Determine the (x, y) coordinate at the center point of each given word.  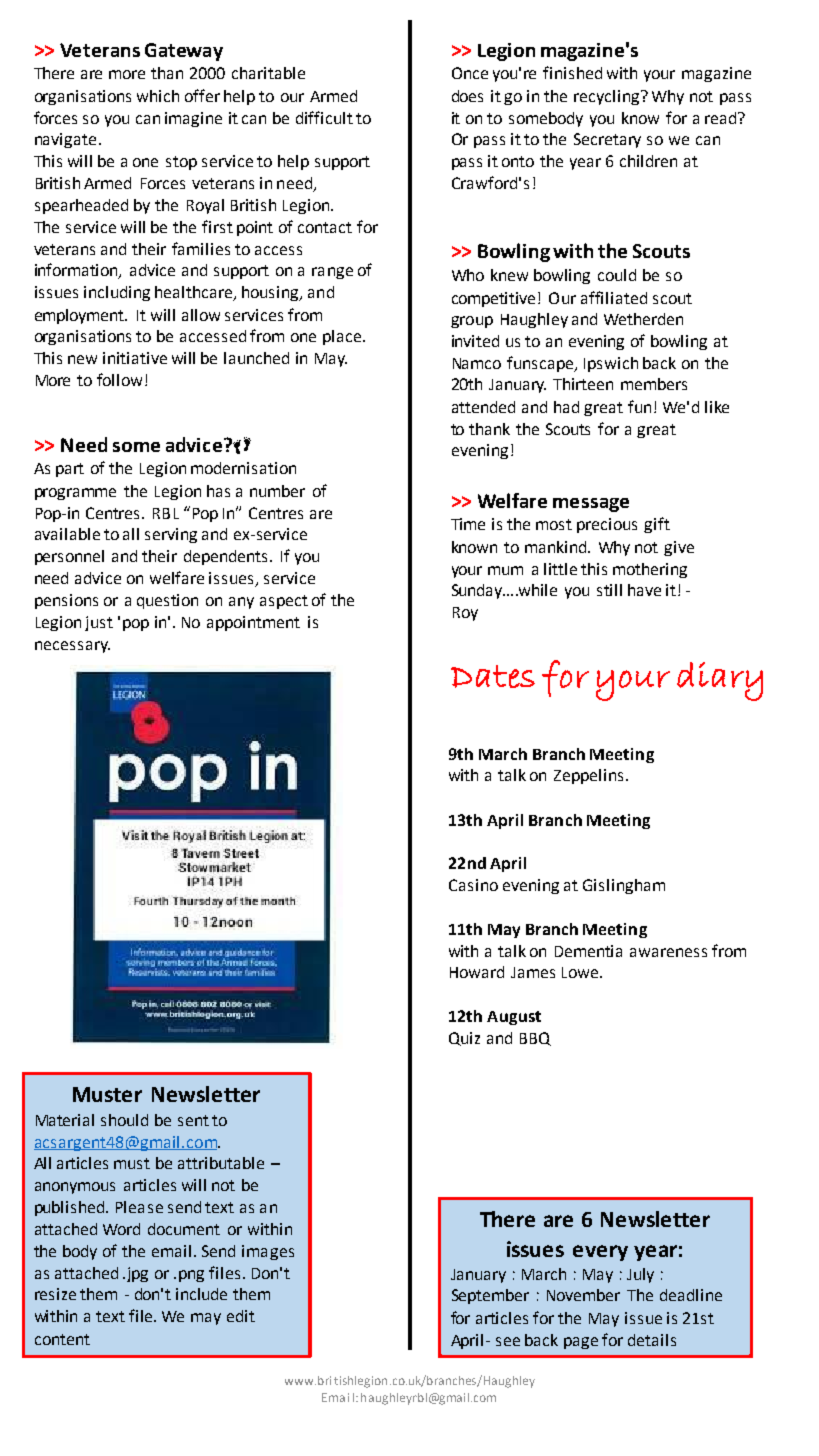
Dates (493, 676)
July (640, 1275)
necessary (72, 647)
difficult (324, 117)
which (158, 96)
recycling (608, 97)
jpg (136, 1274)
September (490, 1296)
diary (720, 681)
